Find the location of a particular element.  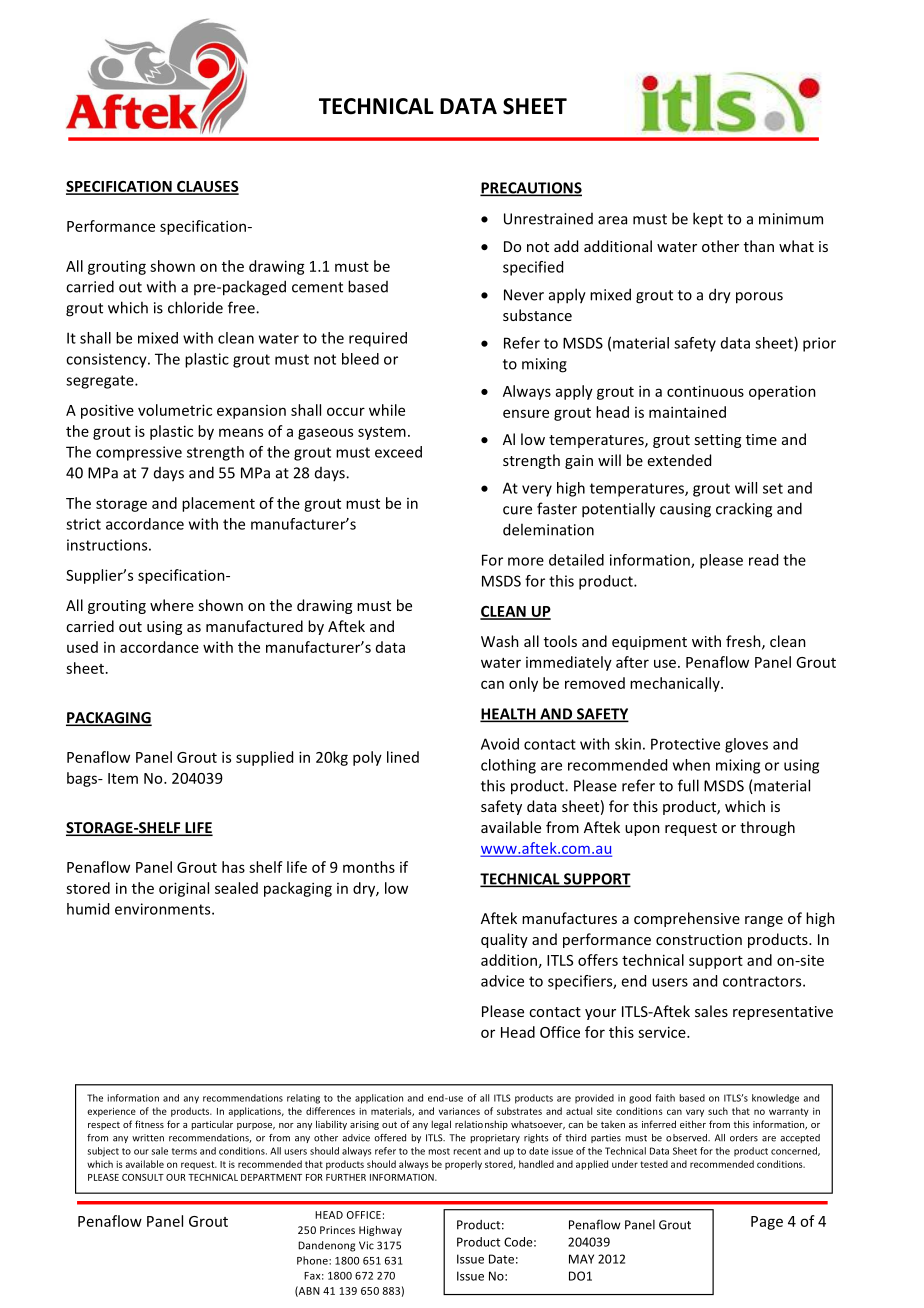

CLAUSES is located at coordinates (207, 188).
